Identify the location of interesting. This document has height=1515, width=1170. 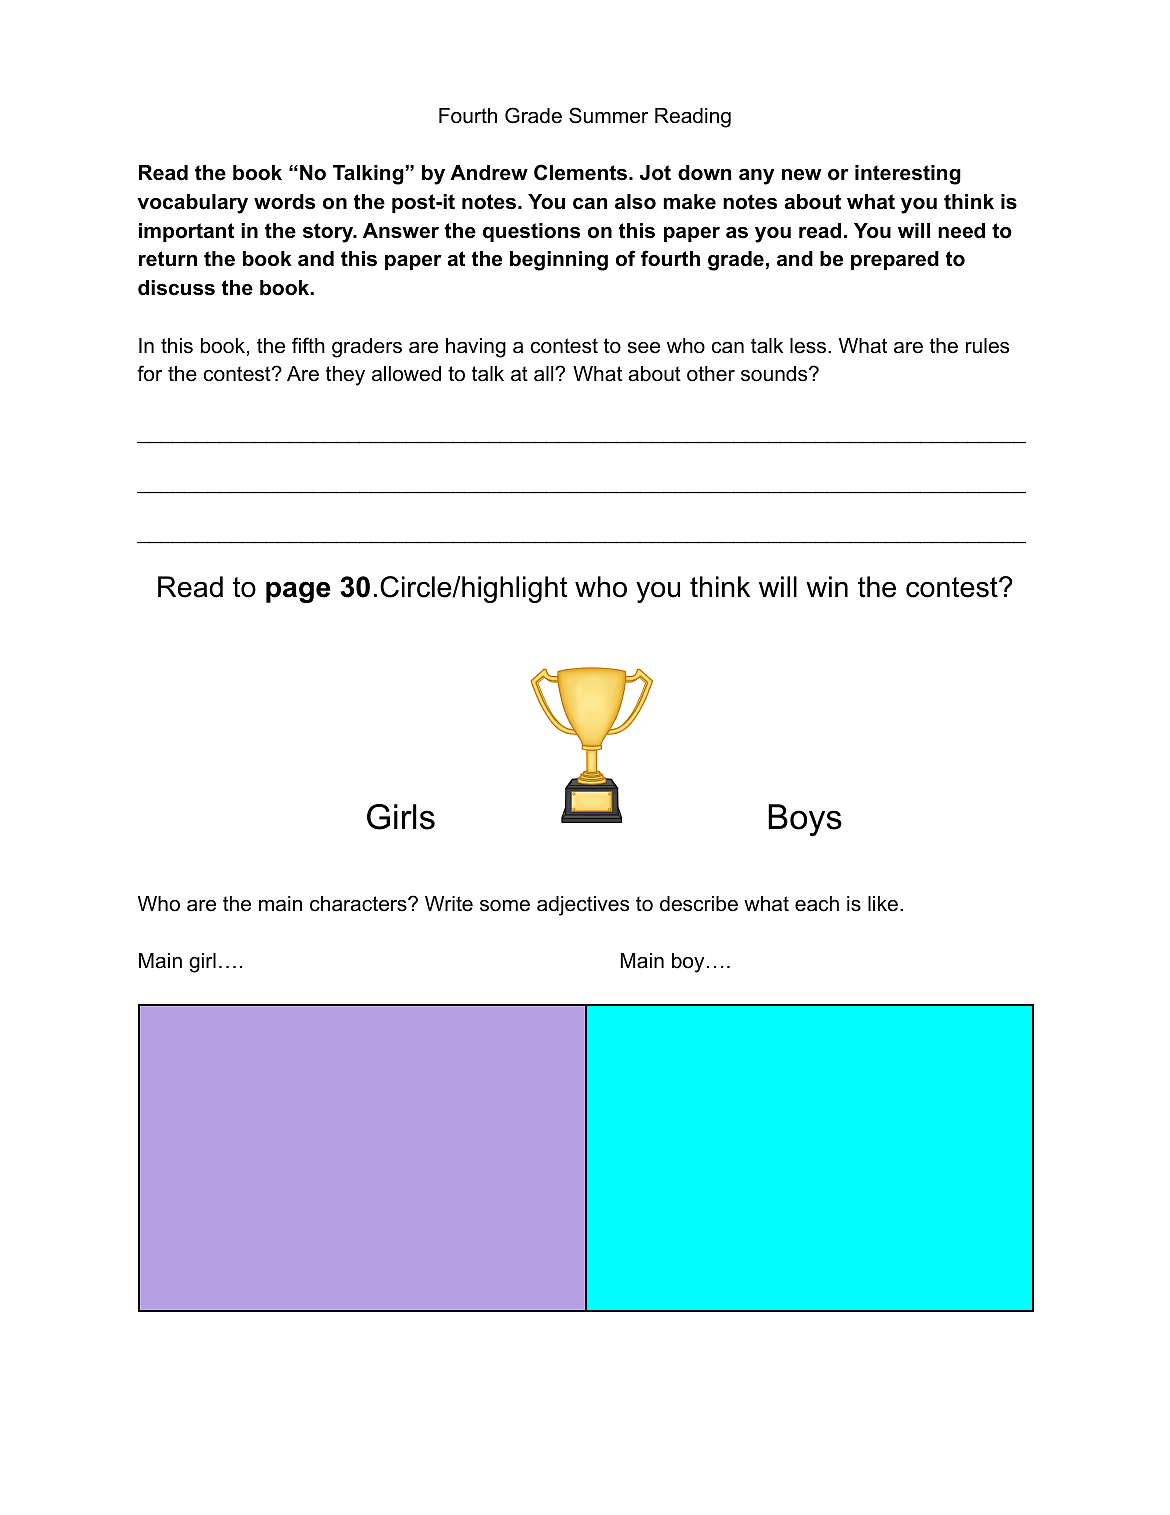
(908, 175).
